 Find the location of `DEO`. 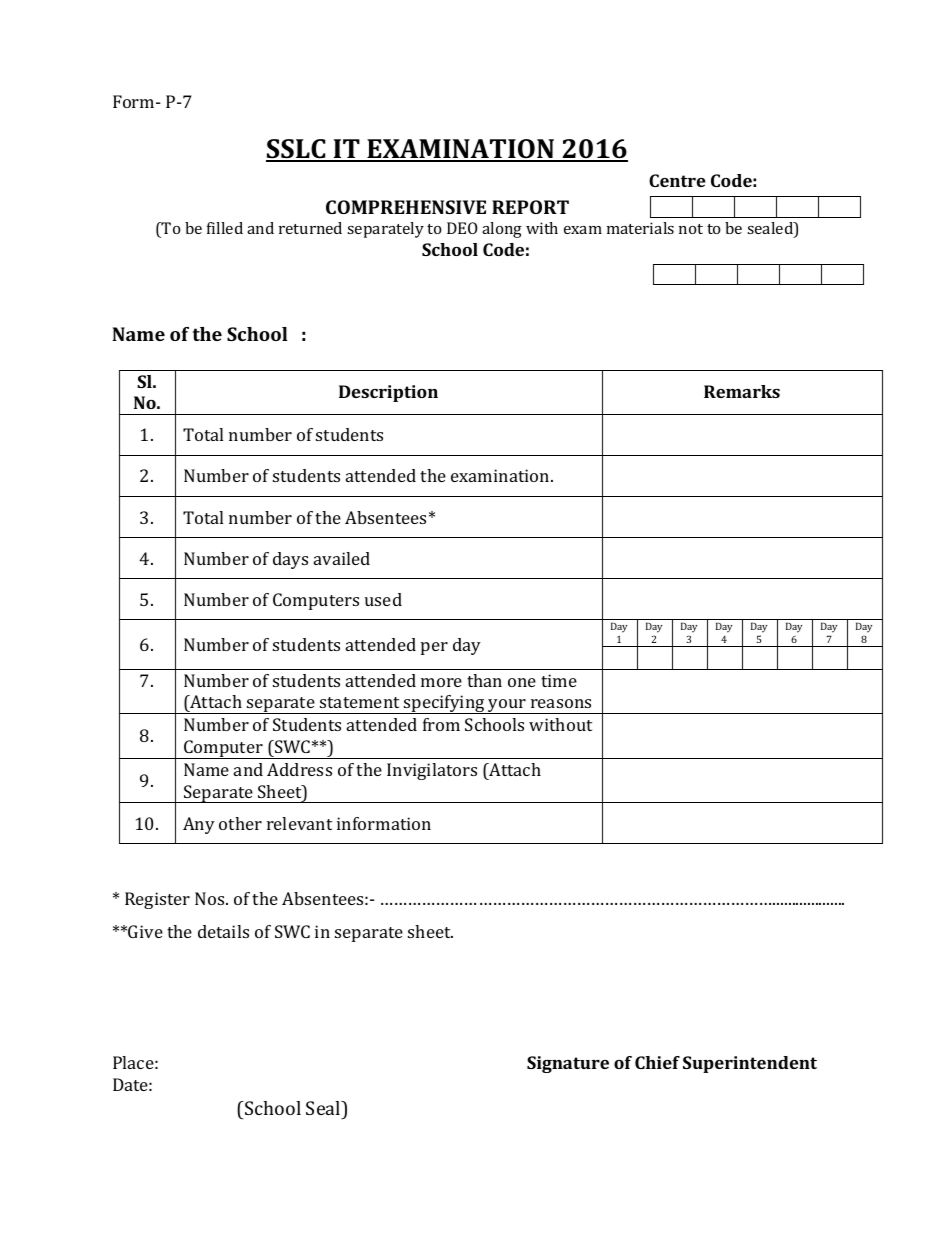

DEO is located at coordinates (462, 228).
